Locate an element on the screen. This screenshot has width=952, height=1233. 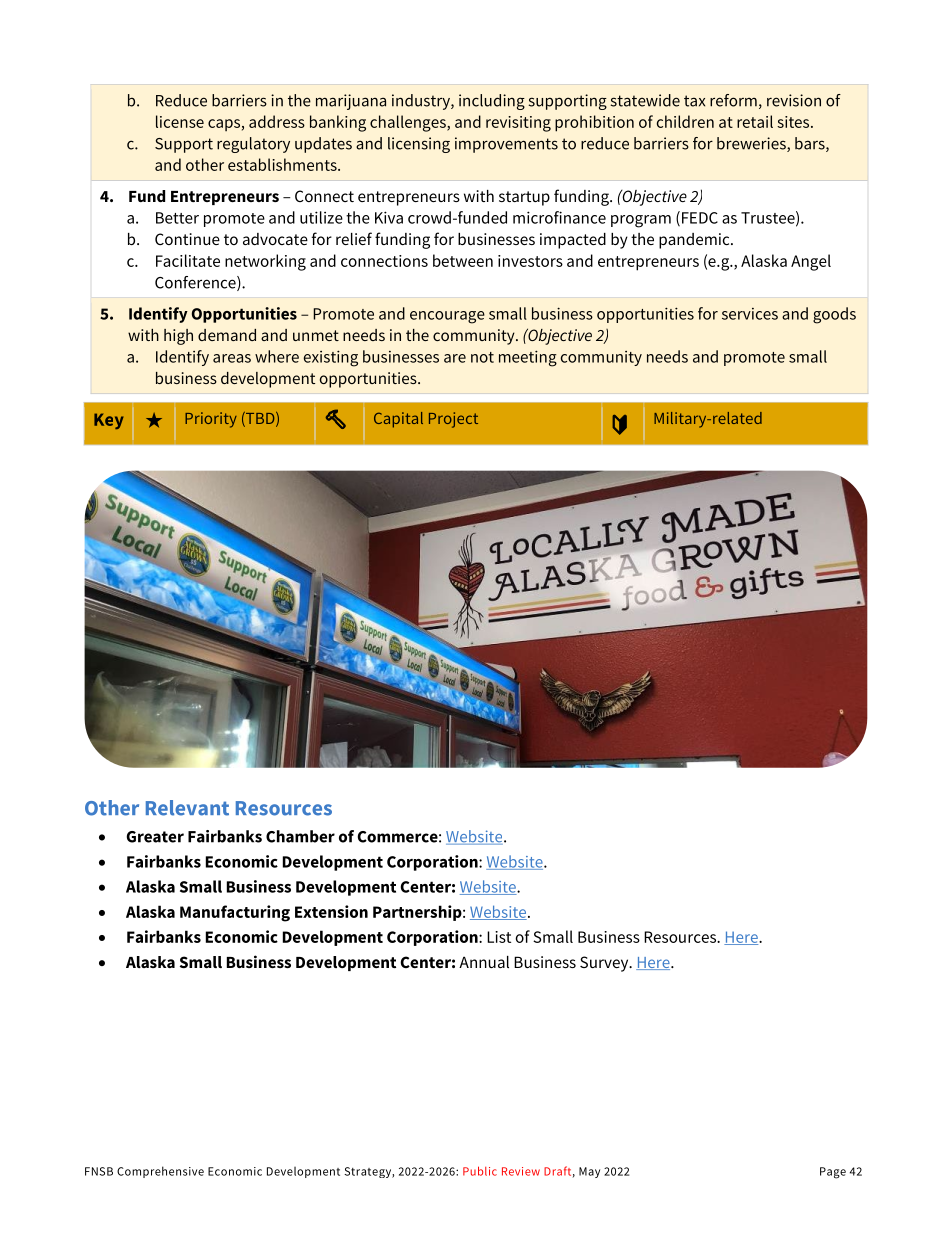
Project is located at coordinates (453, 420).
